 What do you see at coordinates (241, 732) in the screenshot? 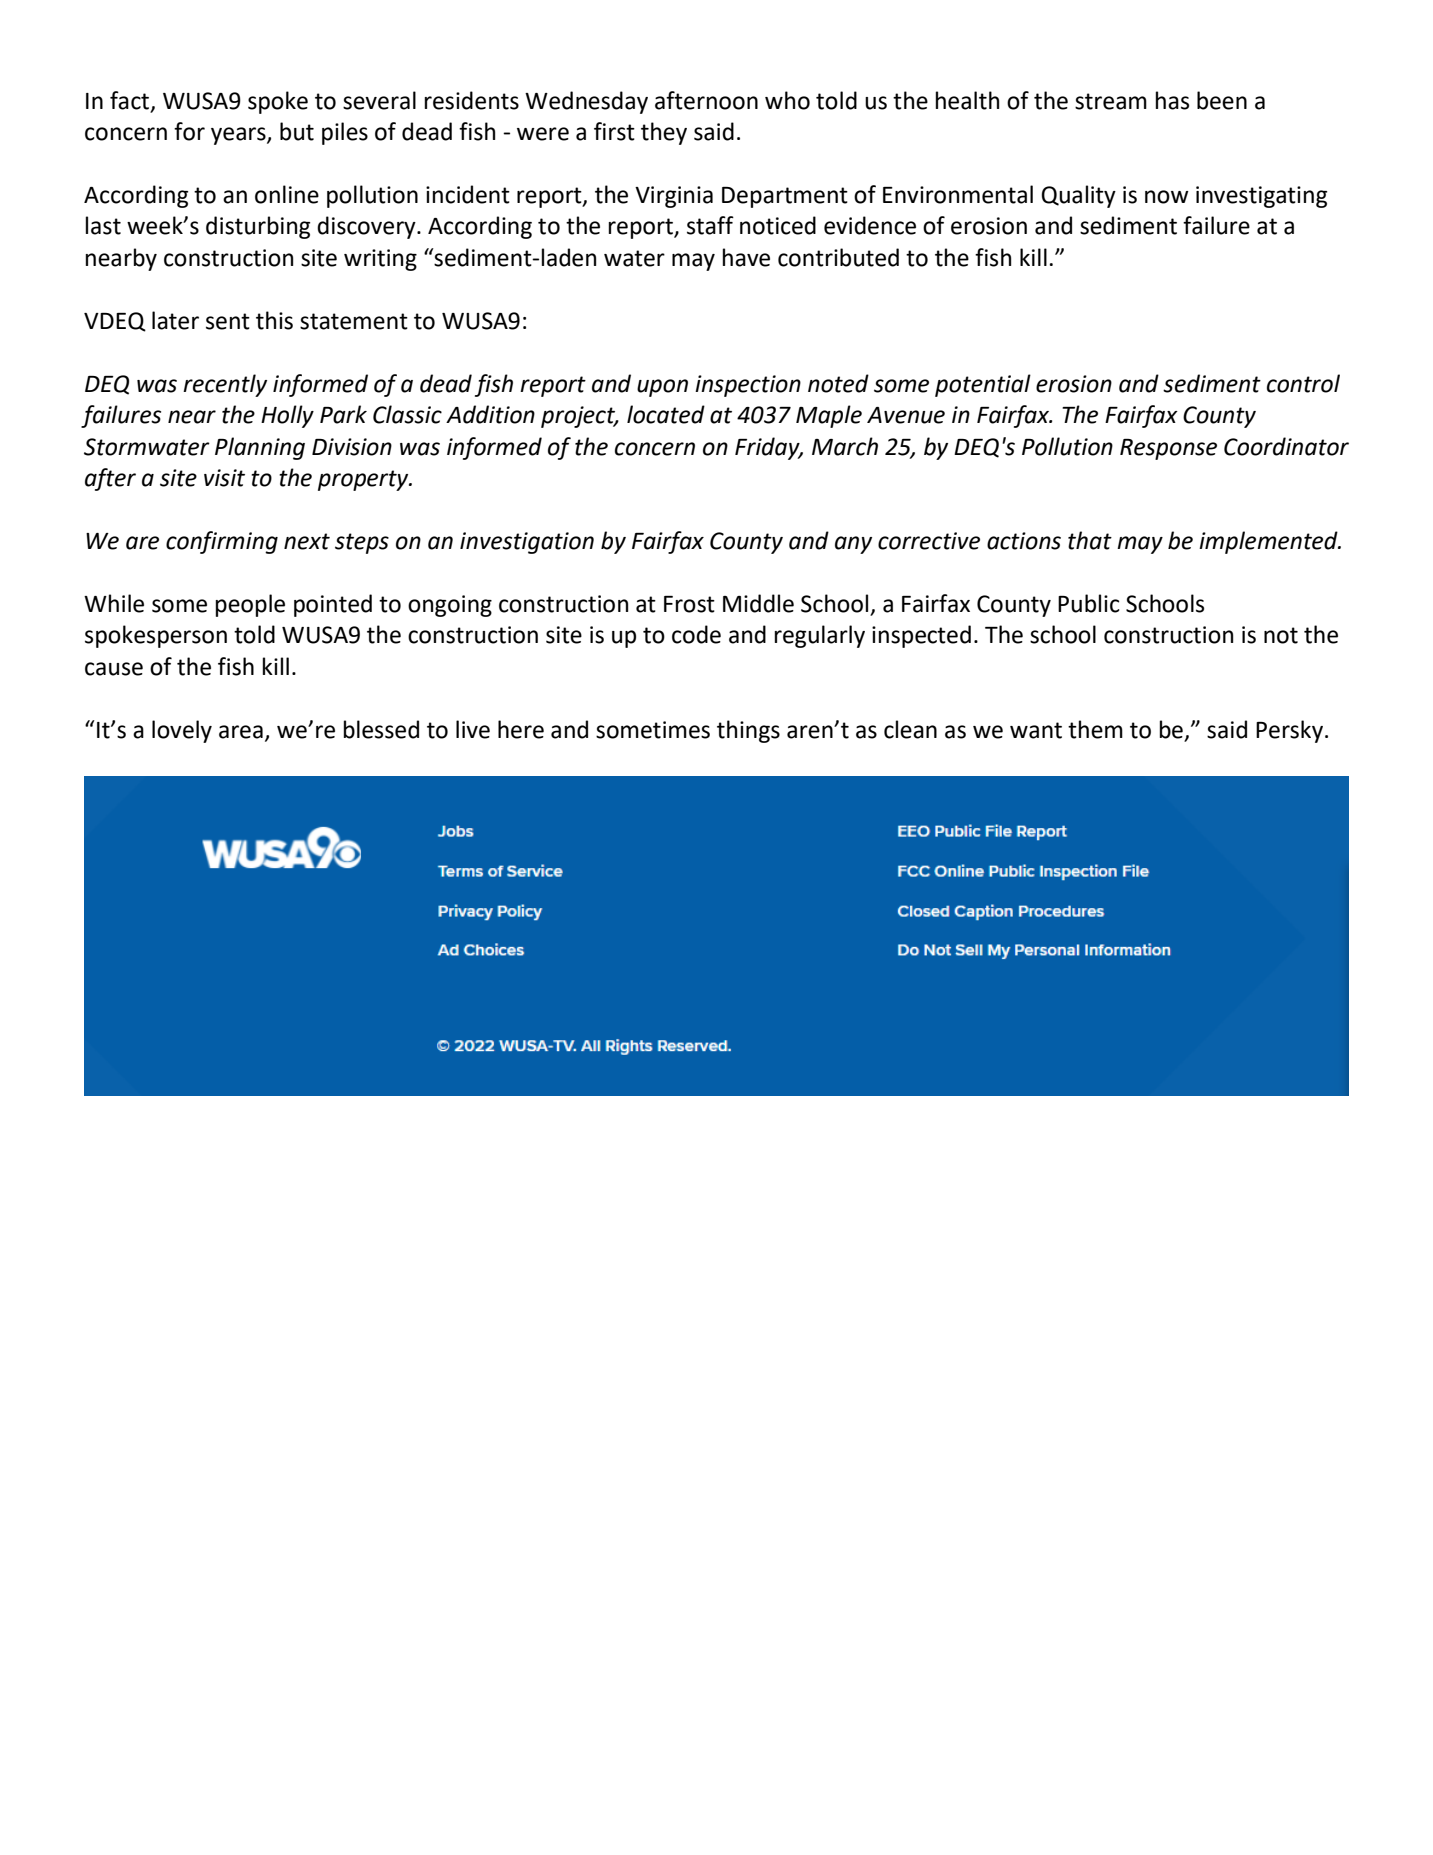
I see `area` at bounding box center [241, 732].
